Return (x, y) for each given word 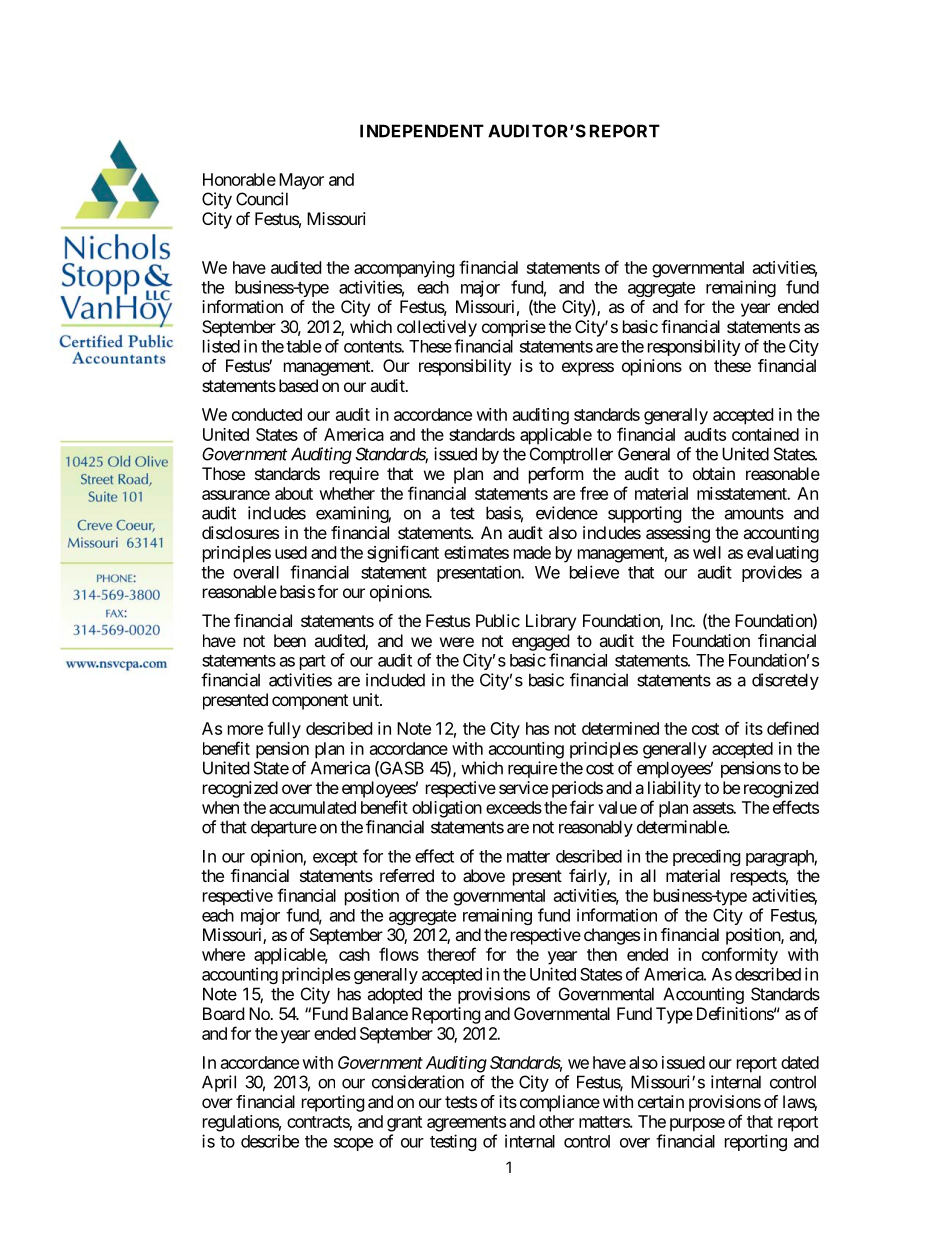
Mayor (301, 181)
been (290, 640)
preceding (707, 857)
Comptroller (571, 455)
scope (353, 1144)
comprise (514, 328)
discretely (785, 681)
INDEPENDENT (422, 131)
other (556, 1121)
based (298, 385)
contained (765, 434)
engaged (540, 642)
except (335, 858)
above (484, 875)
